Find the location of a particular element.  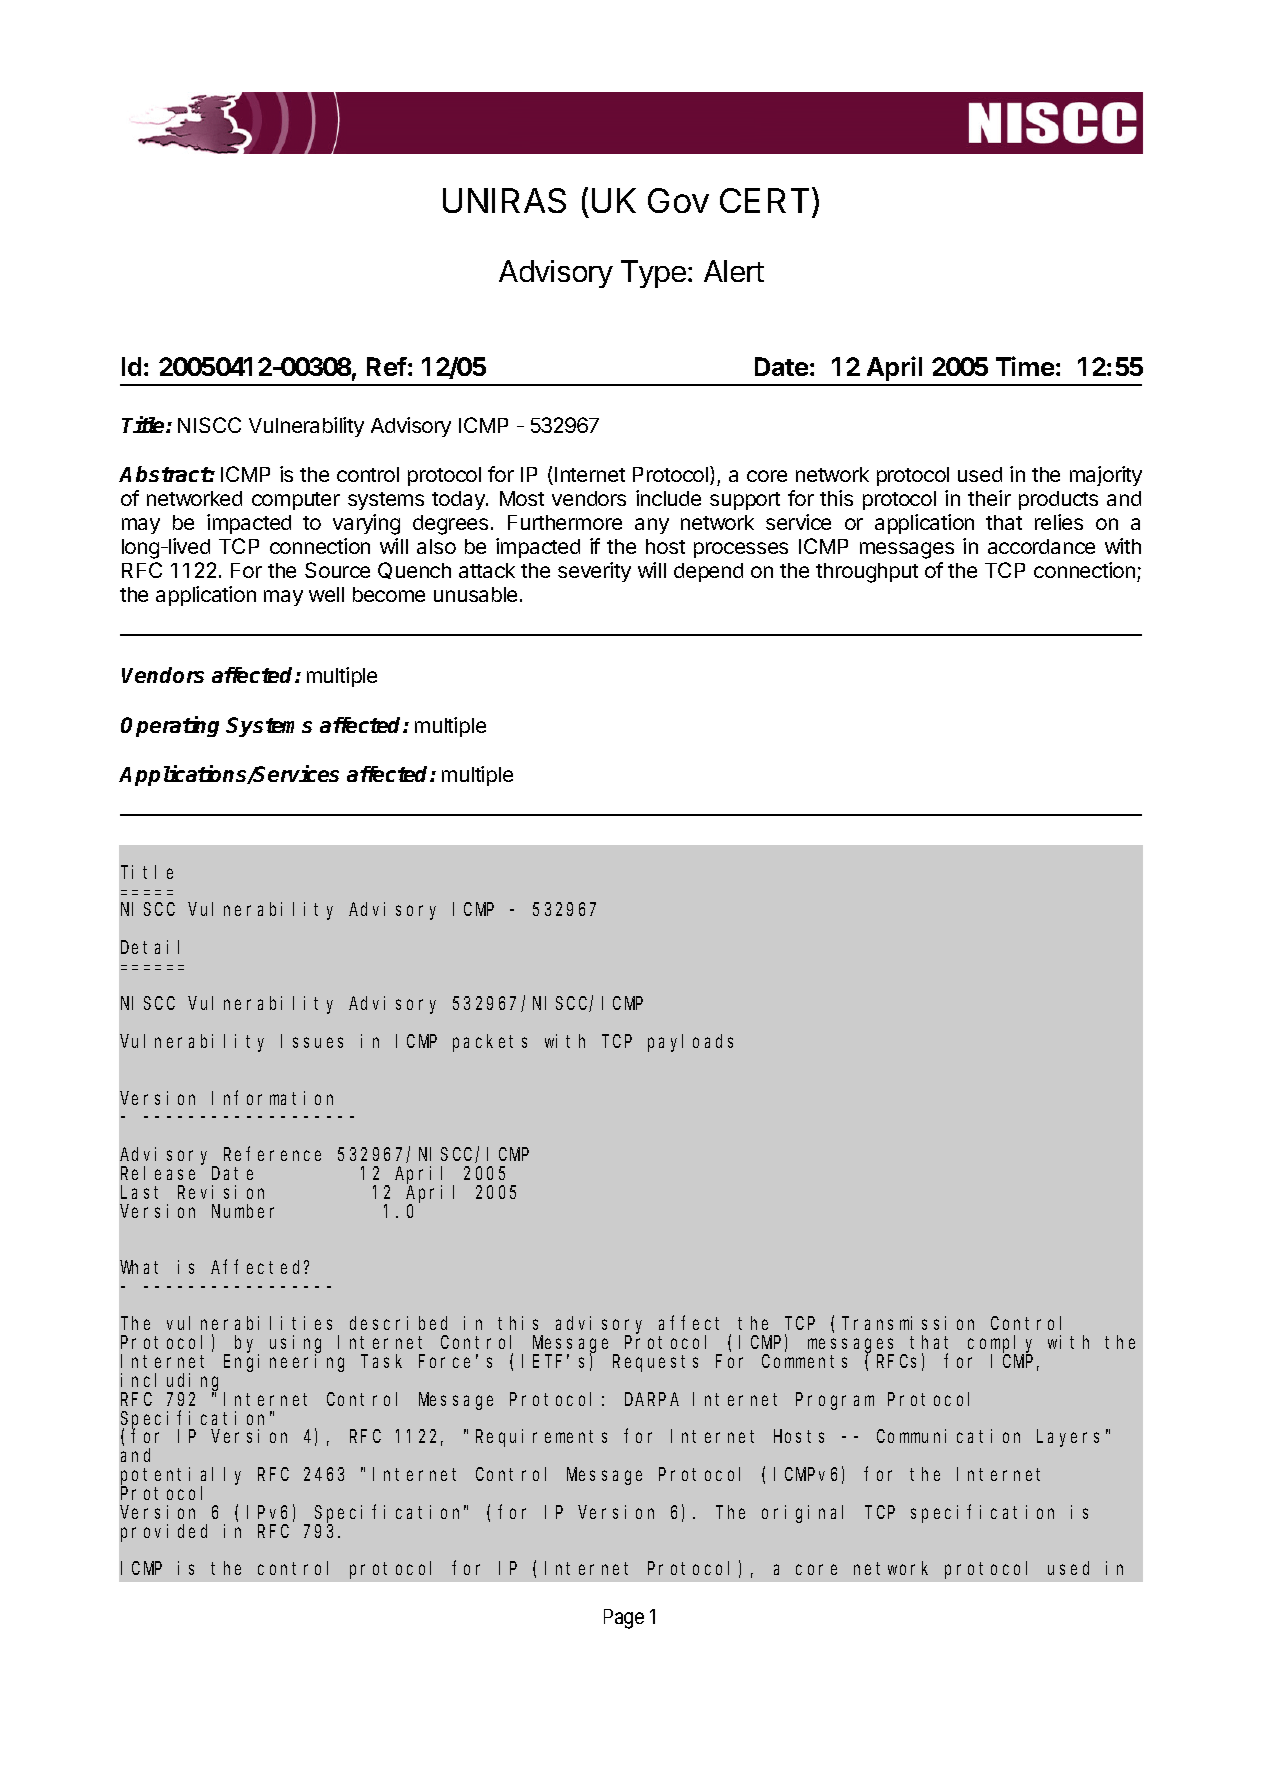

computer is located at coordinates (296, 501).
